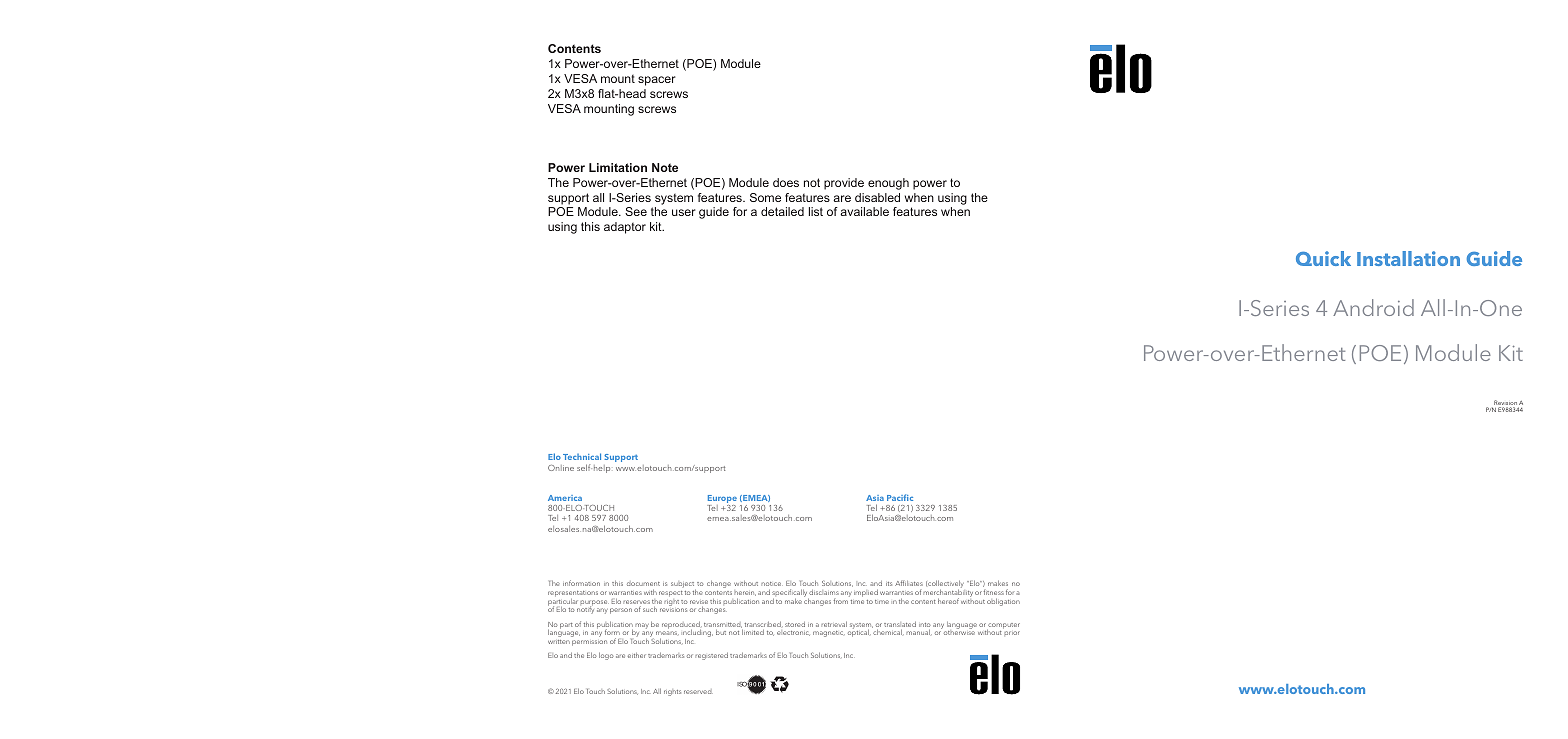 The height and width of the document is (739, 1568). What do you see at coordinates (877, 197) in the document?
I see `disabled` at bounding box center [877, 197].
